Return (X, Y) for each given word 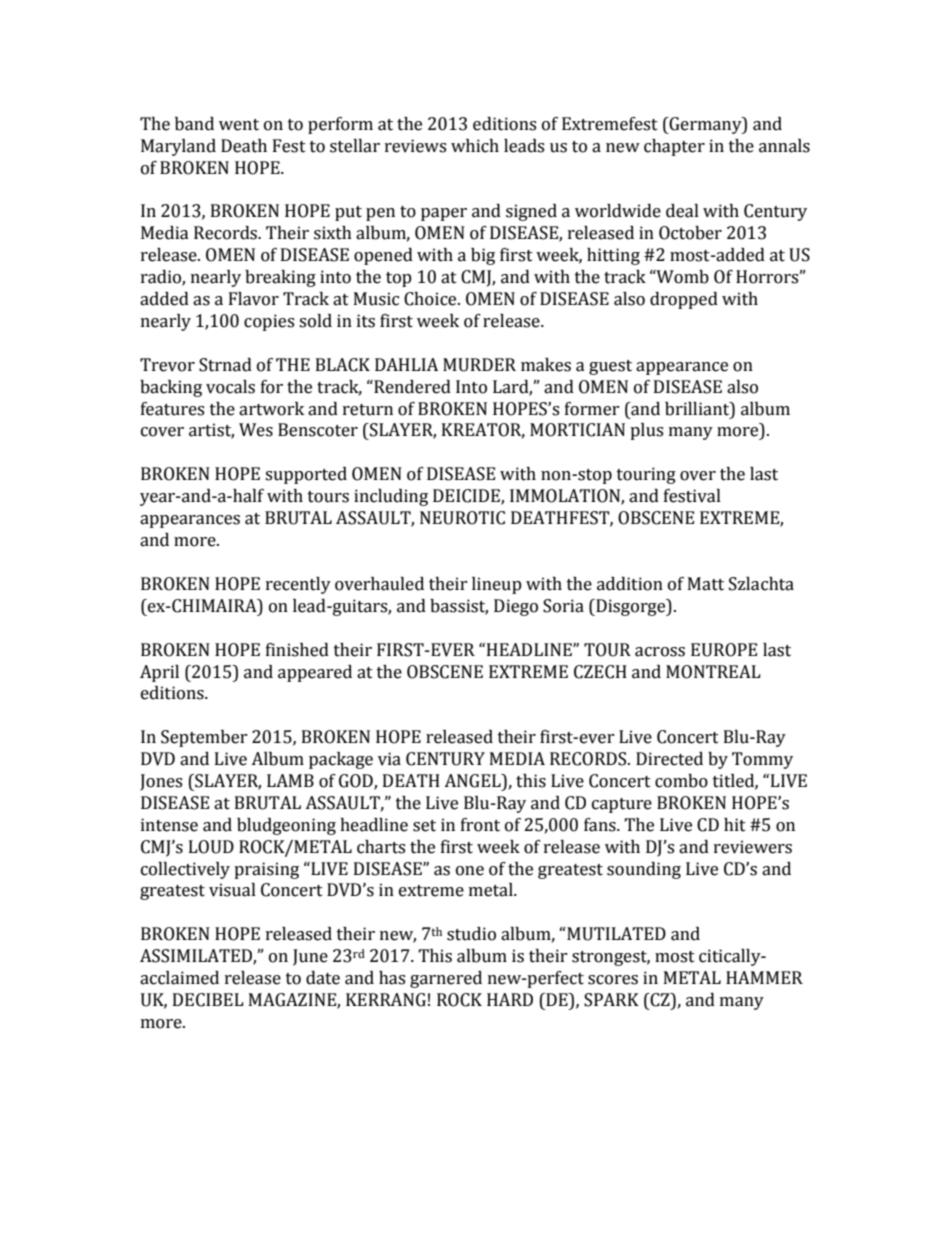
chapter (674, 147)
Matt (706, 584)
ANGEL (473, 781)
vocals (230, 387)
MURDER (479, 365)
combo (681, 781)
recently (298, 585)
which (475, 146)
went (239, 125)
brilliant (698, 409)
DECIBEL (208, 1000)
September (204, 738)
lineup (497, 585)
